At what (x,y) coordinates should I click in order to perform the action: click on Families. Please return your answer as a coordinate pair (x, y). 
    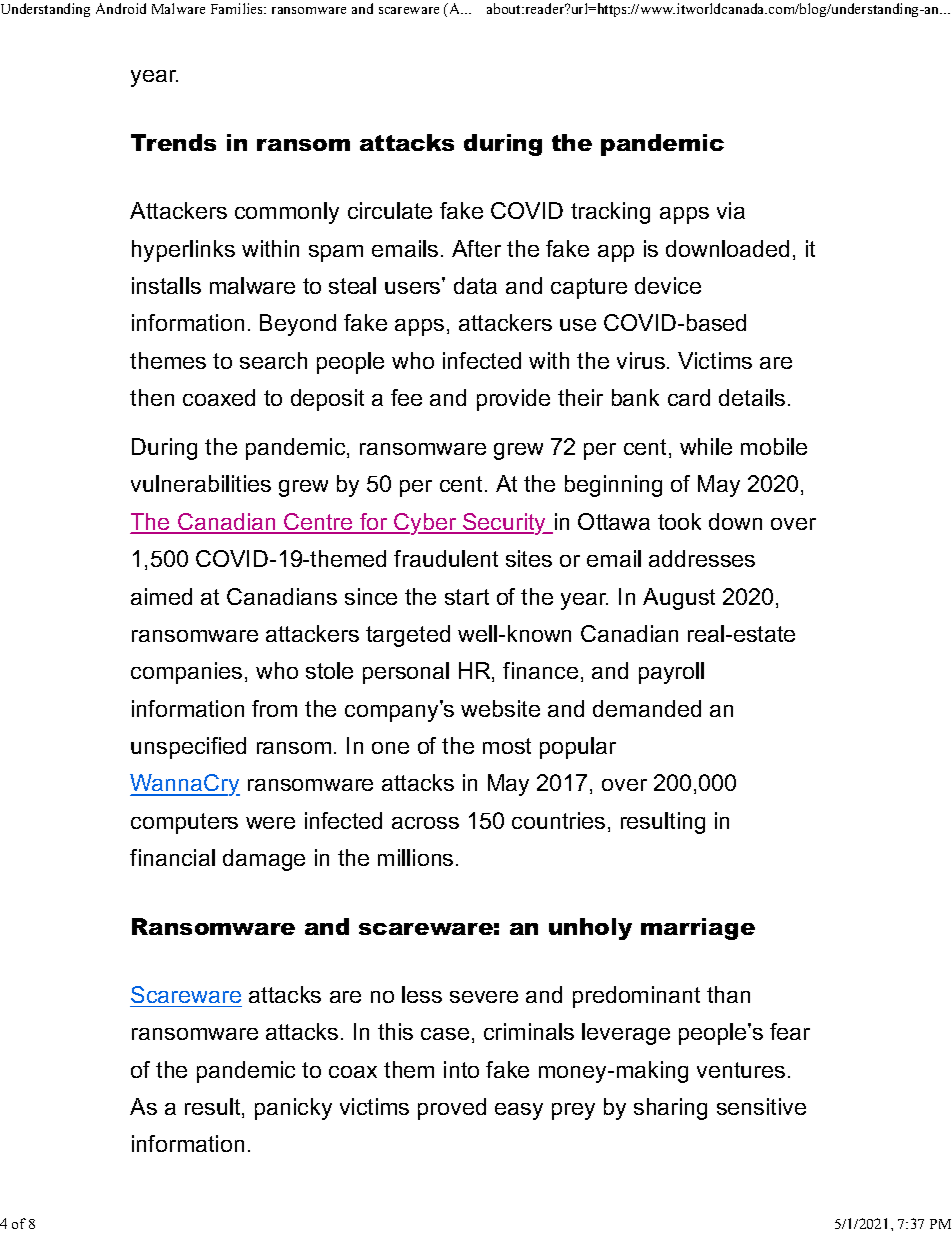
    Looking at the image, I should click on (238, 8).
